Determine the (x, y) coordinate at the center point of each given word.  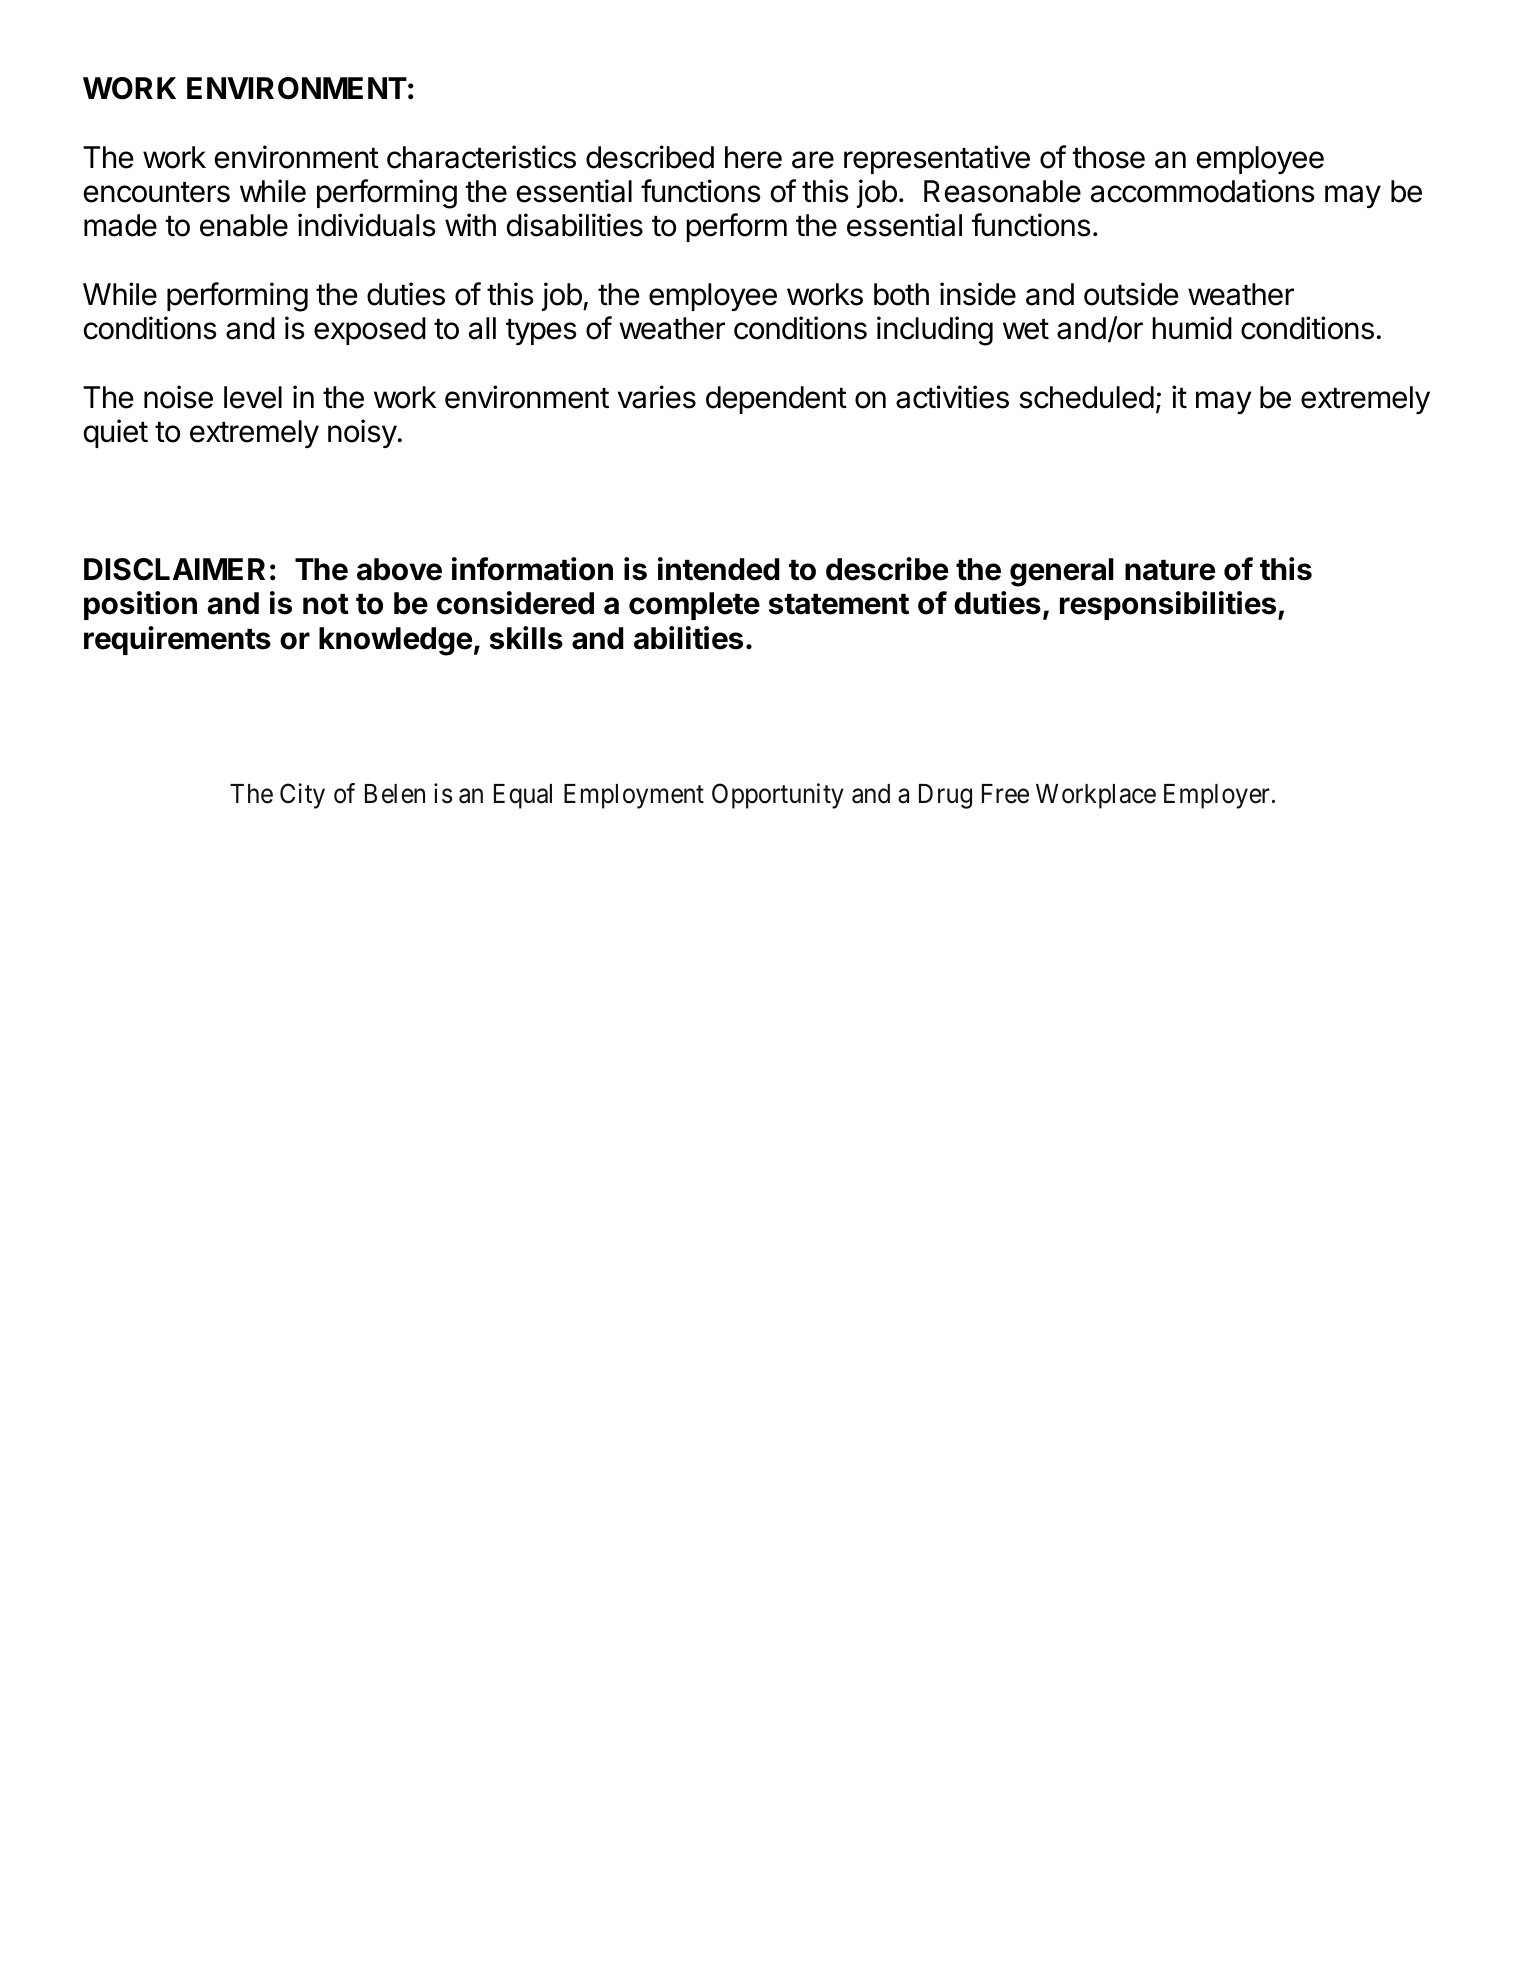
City (302, 796)
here (753, 157)
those (1108, 157)
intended (719, 569)
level (253, 397)
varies (657, 397)
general (1062, 572)
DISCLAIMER (174, 569)
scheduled (1086, 397)
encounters (157, 192)
